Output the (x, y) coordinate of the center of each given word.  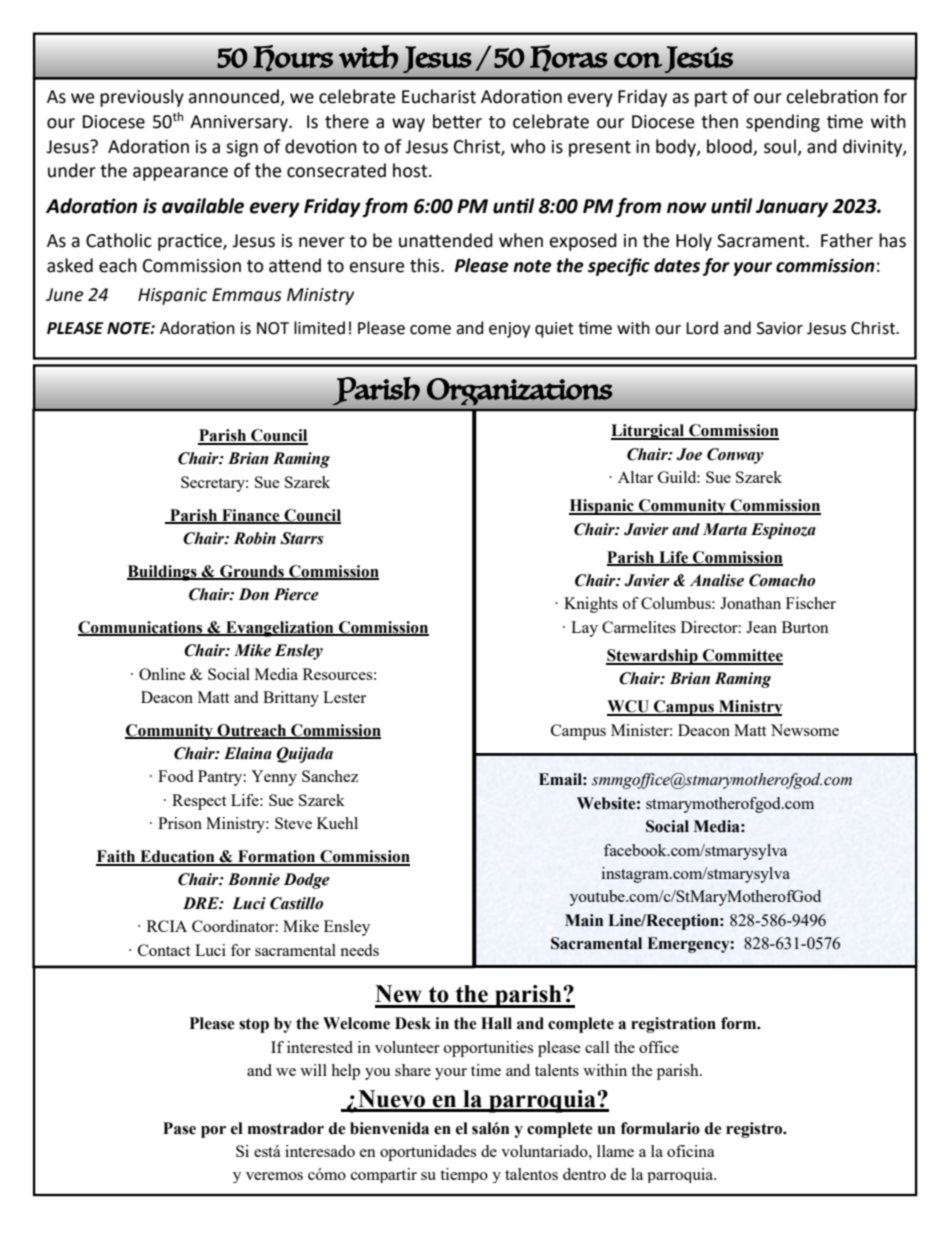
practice (191, 242)
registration (673, 1025)
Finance (251, 516)
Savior (780, 328)
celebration (832, 96)
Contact (164, 950)
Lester (344, 697)
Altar (635, 477)
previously (142, 98)
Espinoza (783, 531)
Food (175, 776)
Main (584, 920)
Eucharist (439, 96)
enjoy (509, 330)
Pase (179, 1128)
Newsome (805, 730)
